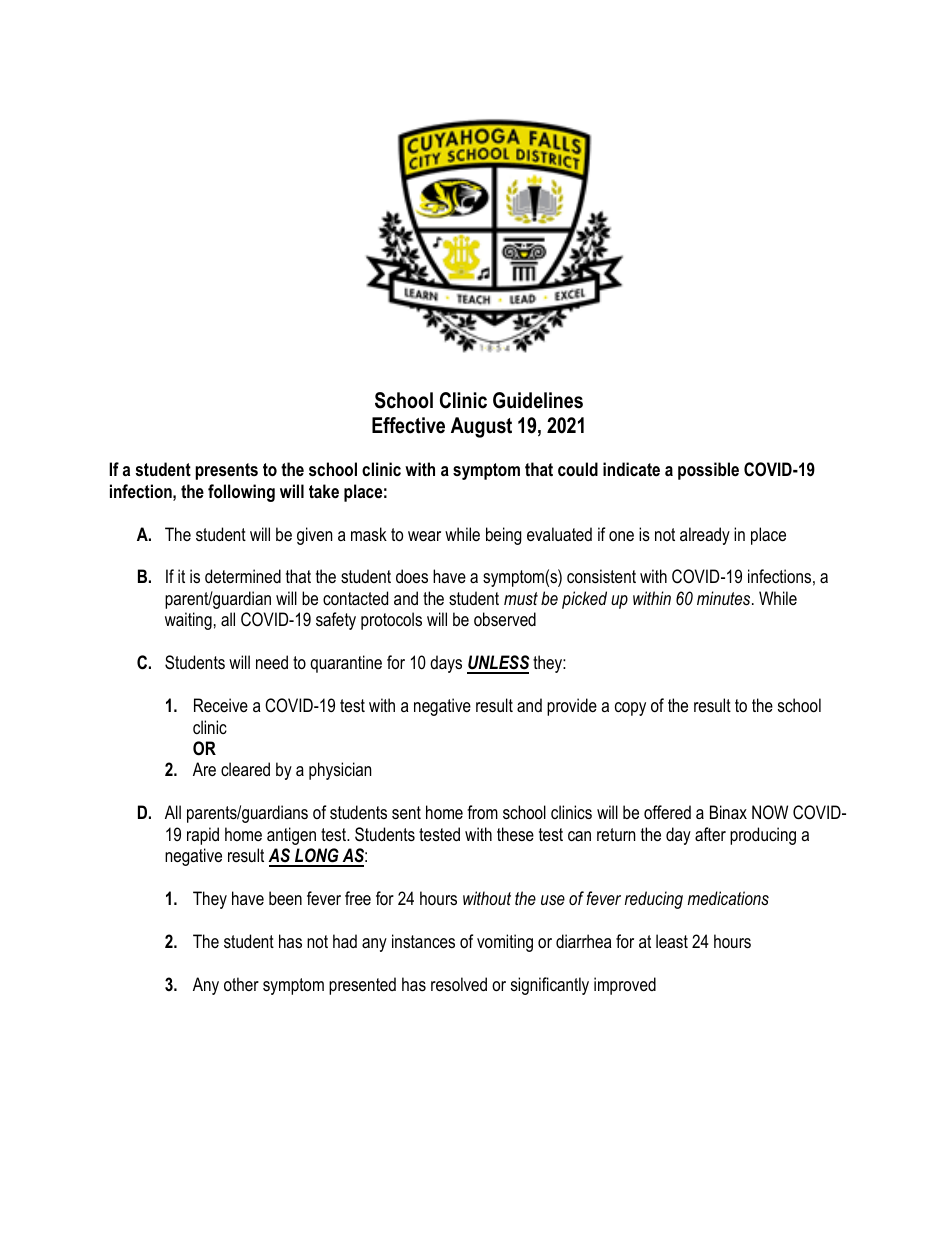 This document has width=952, height=1233. What do you see at coordinates (481, 427) in the document?
I see `August` at bounding box center [481, 427].
